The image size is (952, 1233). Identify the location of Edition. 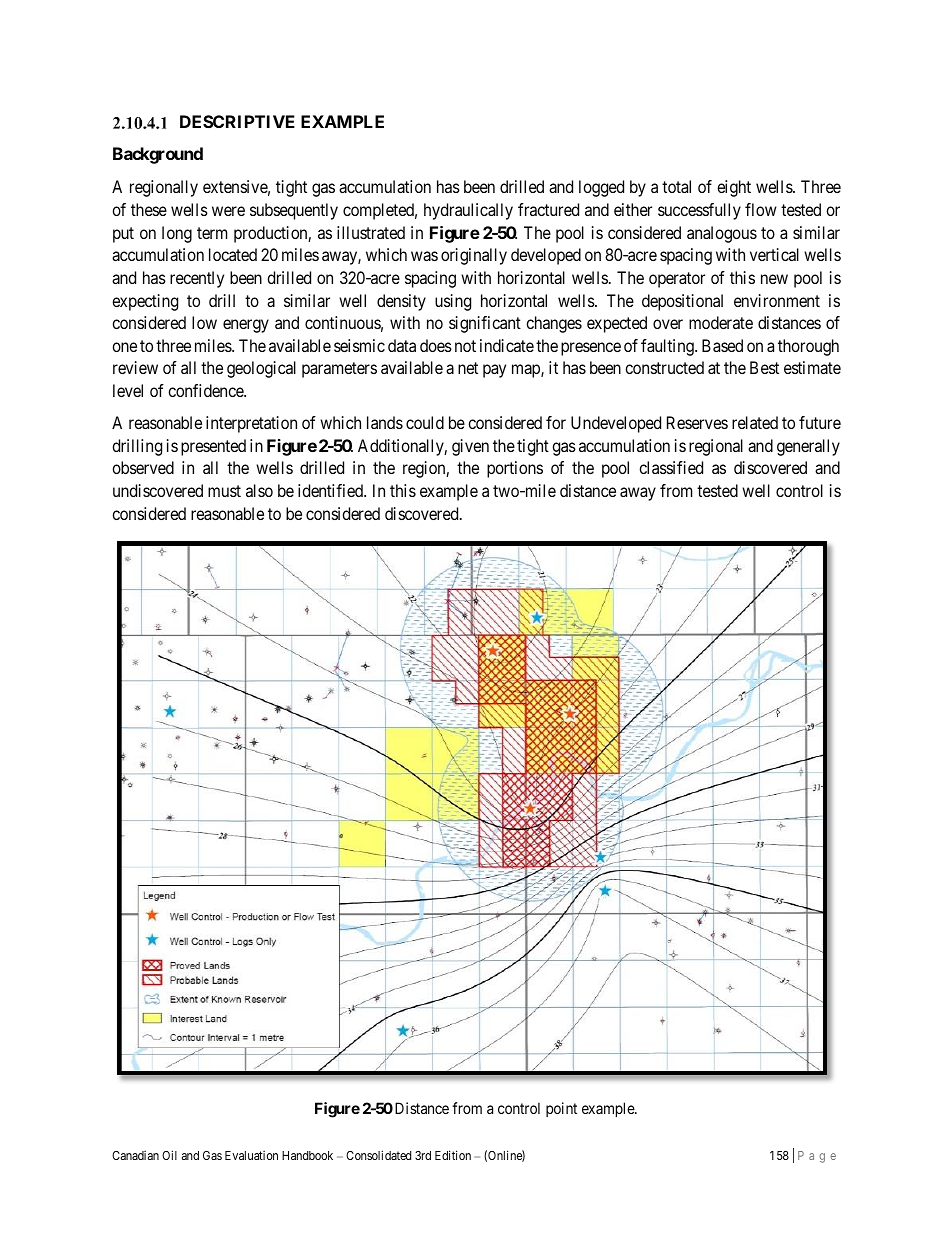
(453, 1155).
